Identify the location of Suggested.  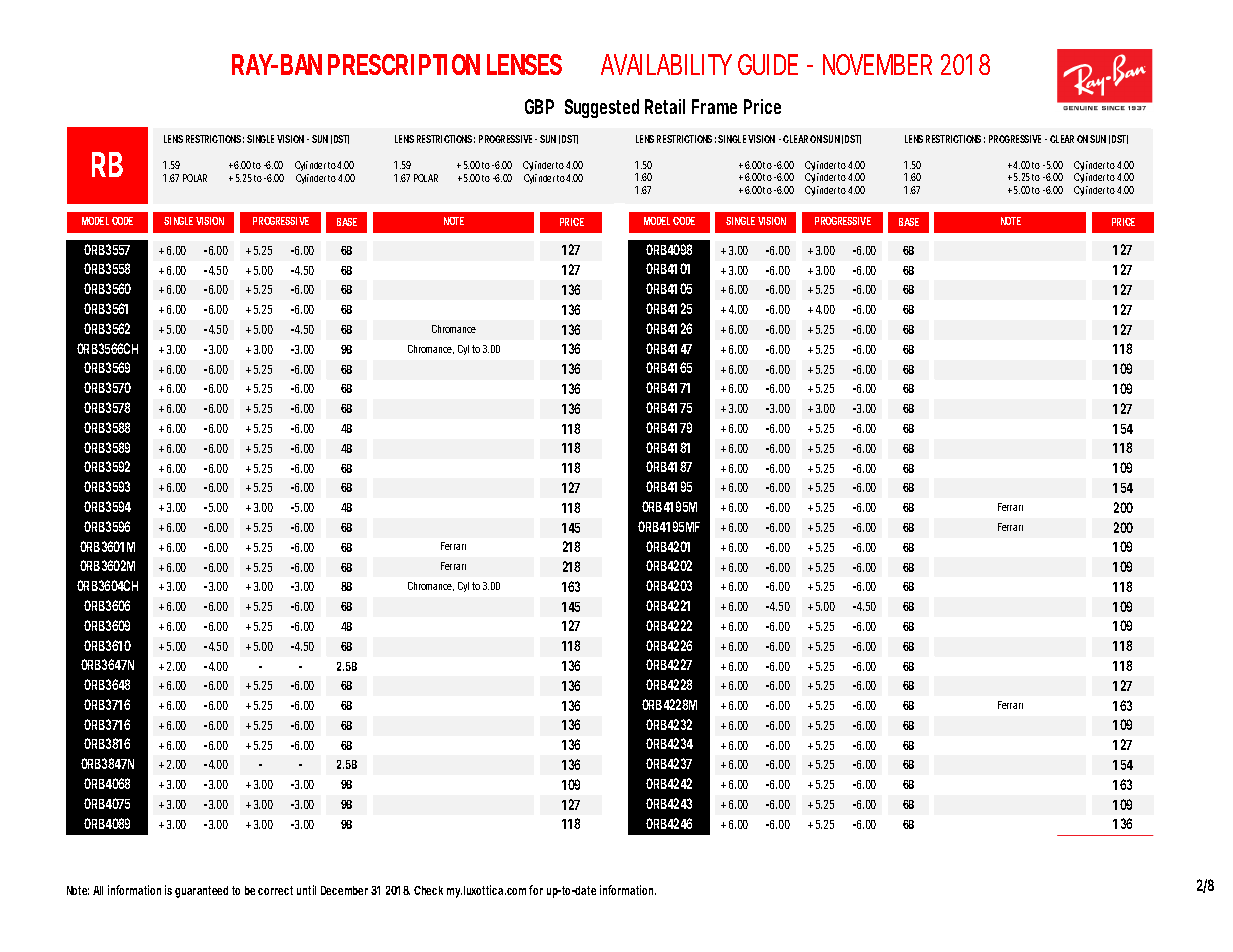
(602, 108).
